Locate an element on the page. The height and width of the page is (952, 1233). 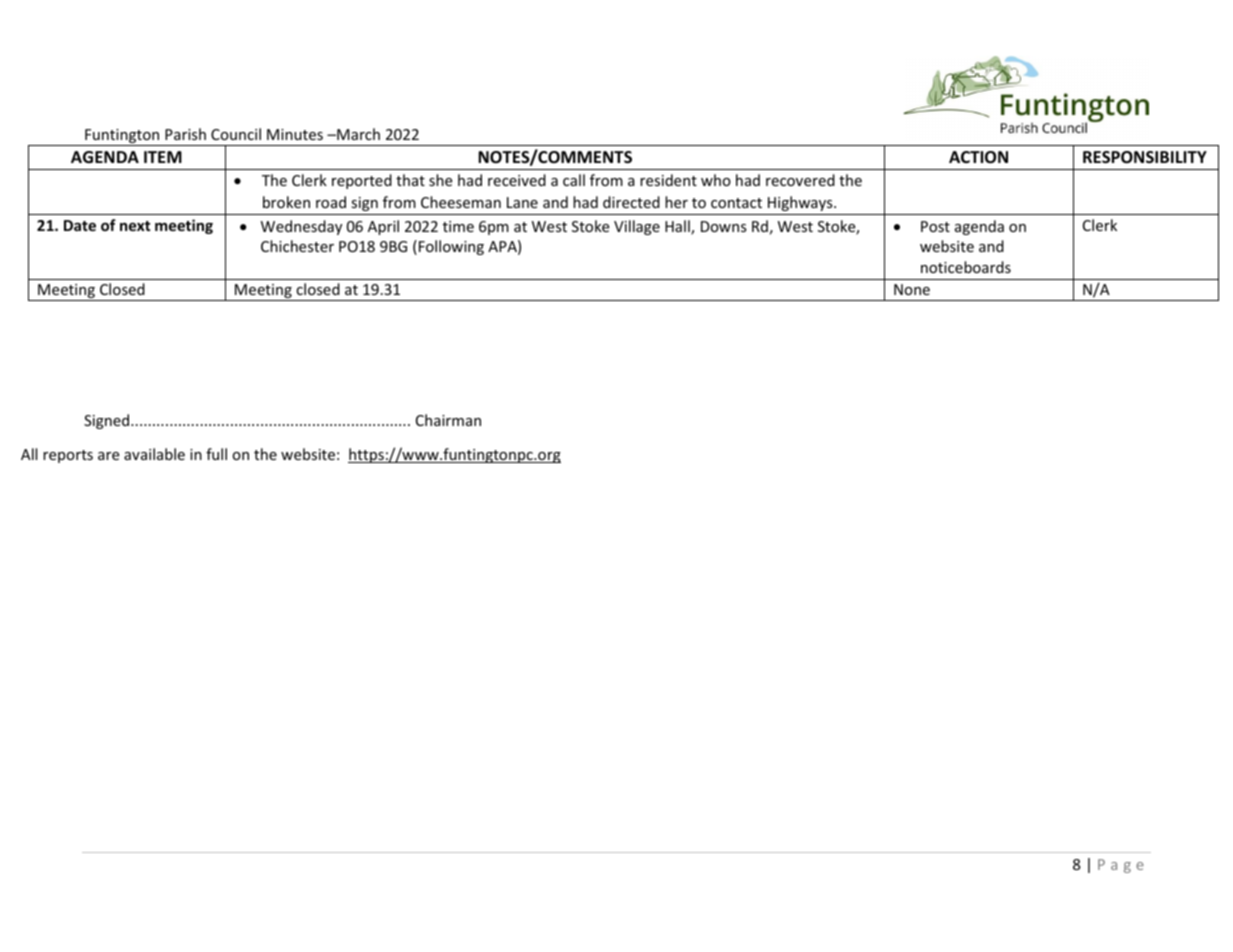
Chairman is located at coordinates (448, 420).
